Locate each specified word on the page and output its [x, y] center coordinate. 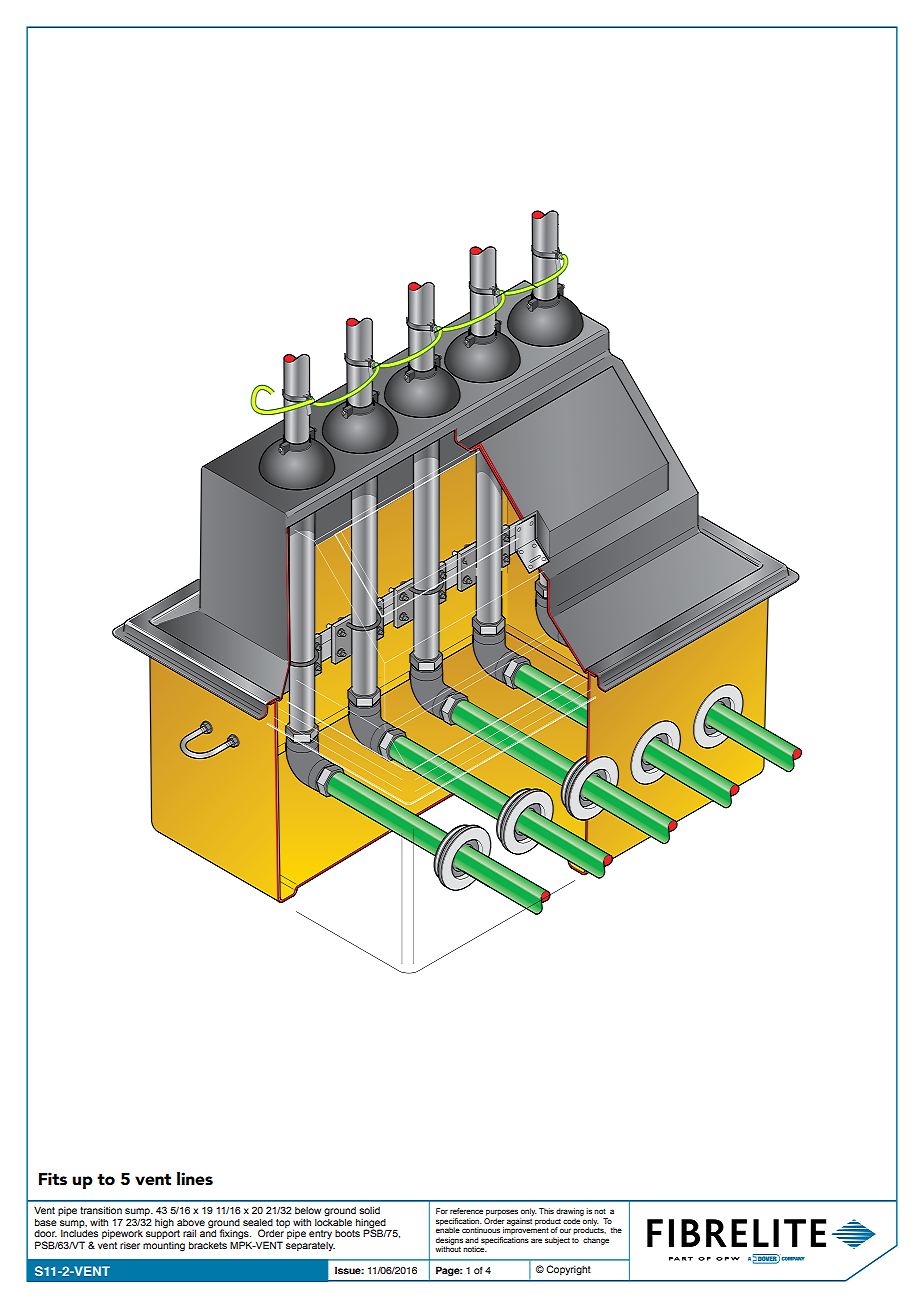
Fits [53, 1178]
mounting [164, 1246]
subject [557, 1241]
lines [195, 1178]
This [546, 1211]
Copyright [568, 1270]
